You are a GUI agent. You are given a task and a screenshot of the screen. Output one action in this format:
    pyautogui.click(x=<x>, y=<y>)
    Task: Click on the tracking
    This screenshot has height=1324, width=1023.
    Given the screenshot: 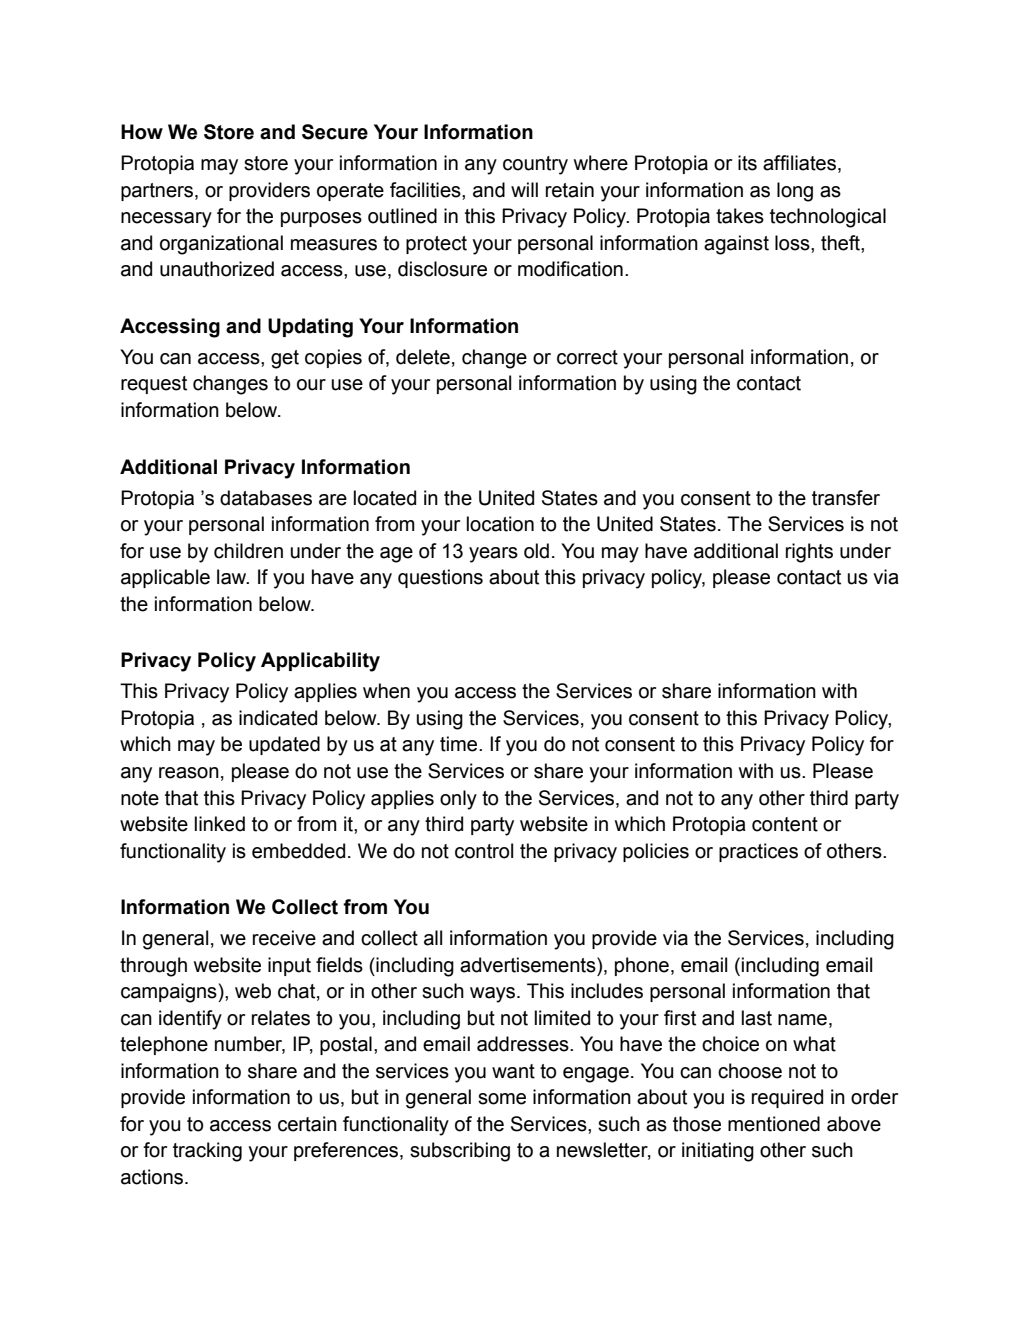 What is the action you would take?
    pyautogui.click(x=207, y=1152)
